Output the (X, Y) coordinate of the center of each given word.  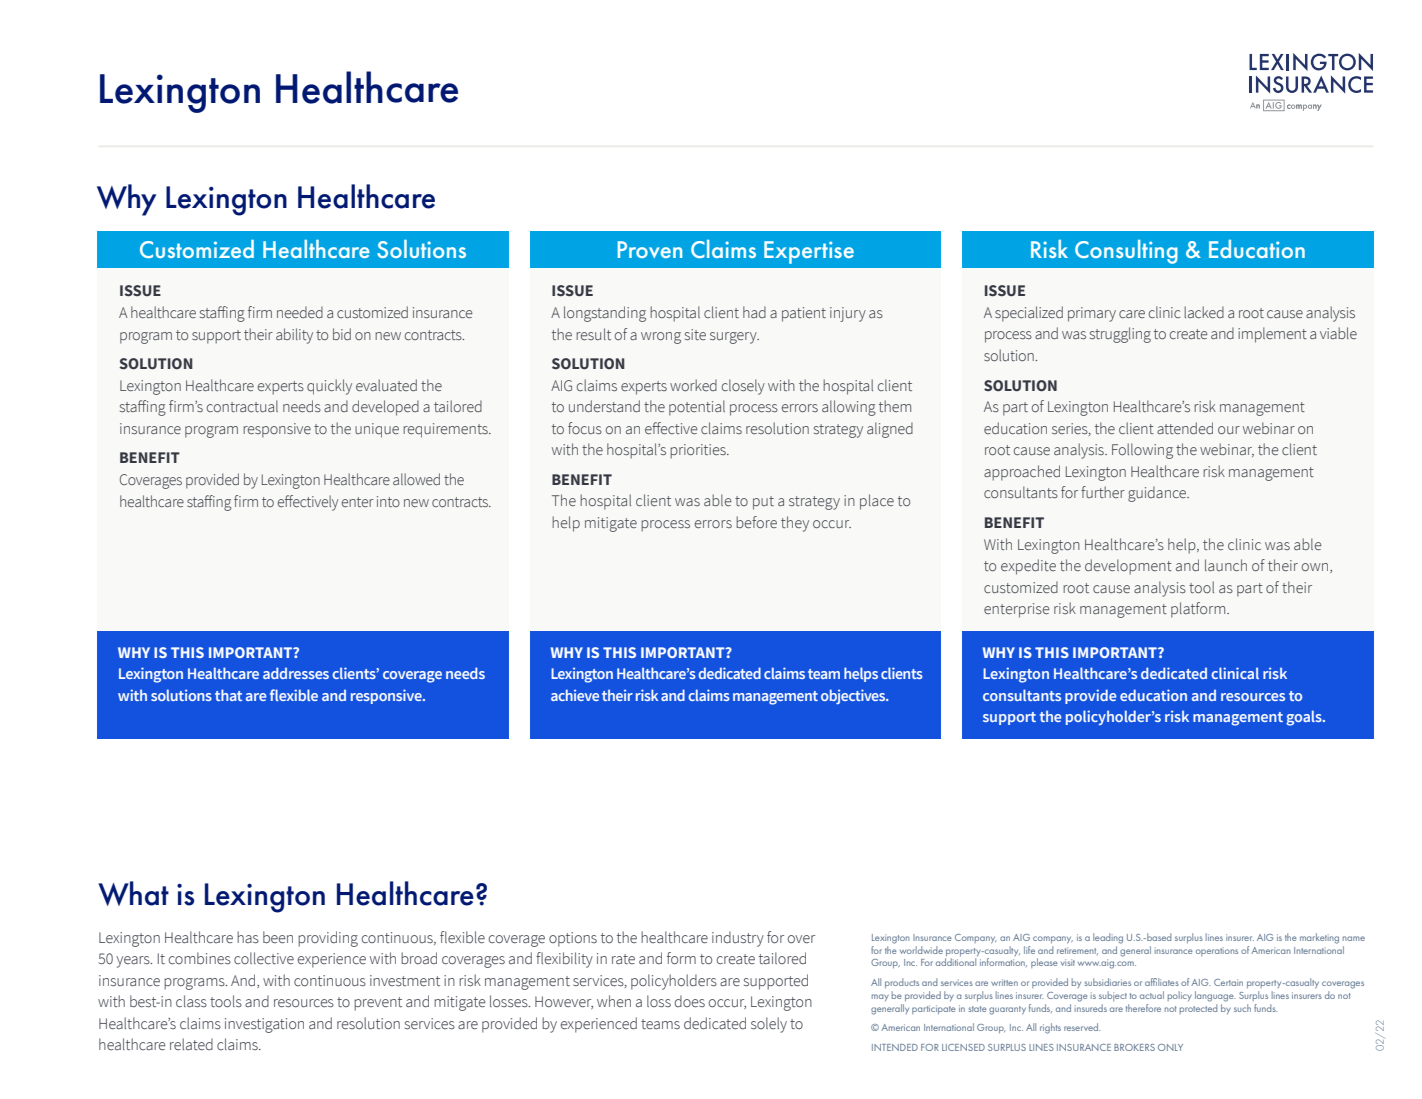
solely (769, 1025)
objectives (854, 696)
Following (1142, 451)
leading (1108, 938)
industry (738, 939)
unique (377, 430)
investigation (264, 1025)
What (133, 893)
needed (300, 312)
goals (1305, 718)
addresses (296, 673)
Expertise (809, 252)
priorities (699, 451)
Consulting (1126, 252)
